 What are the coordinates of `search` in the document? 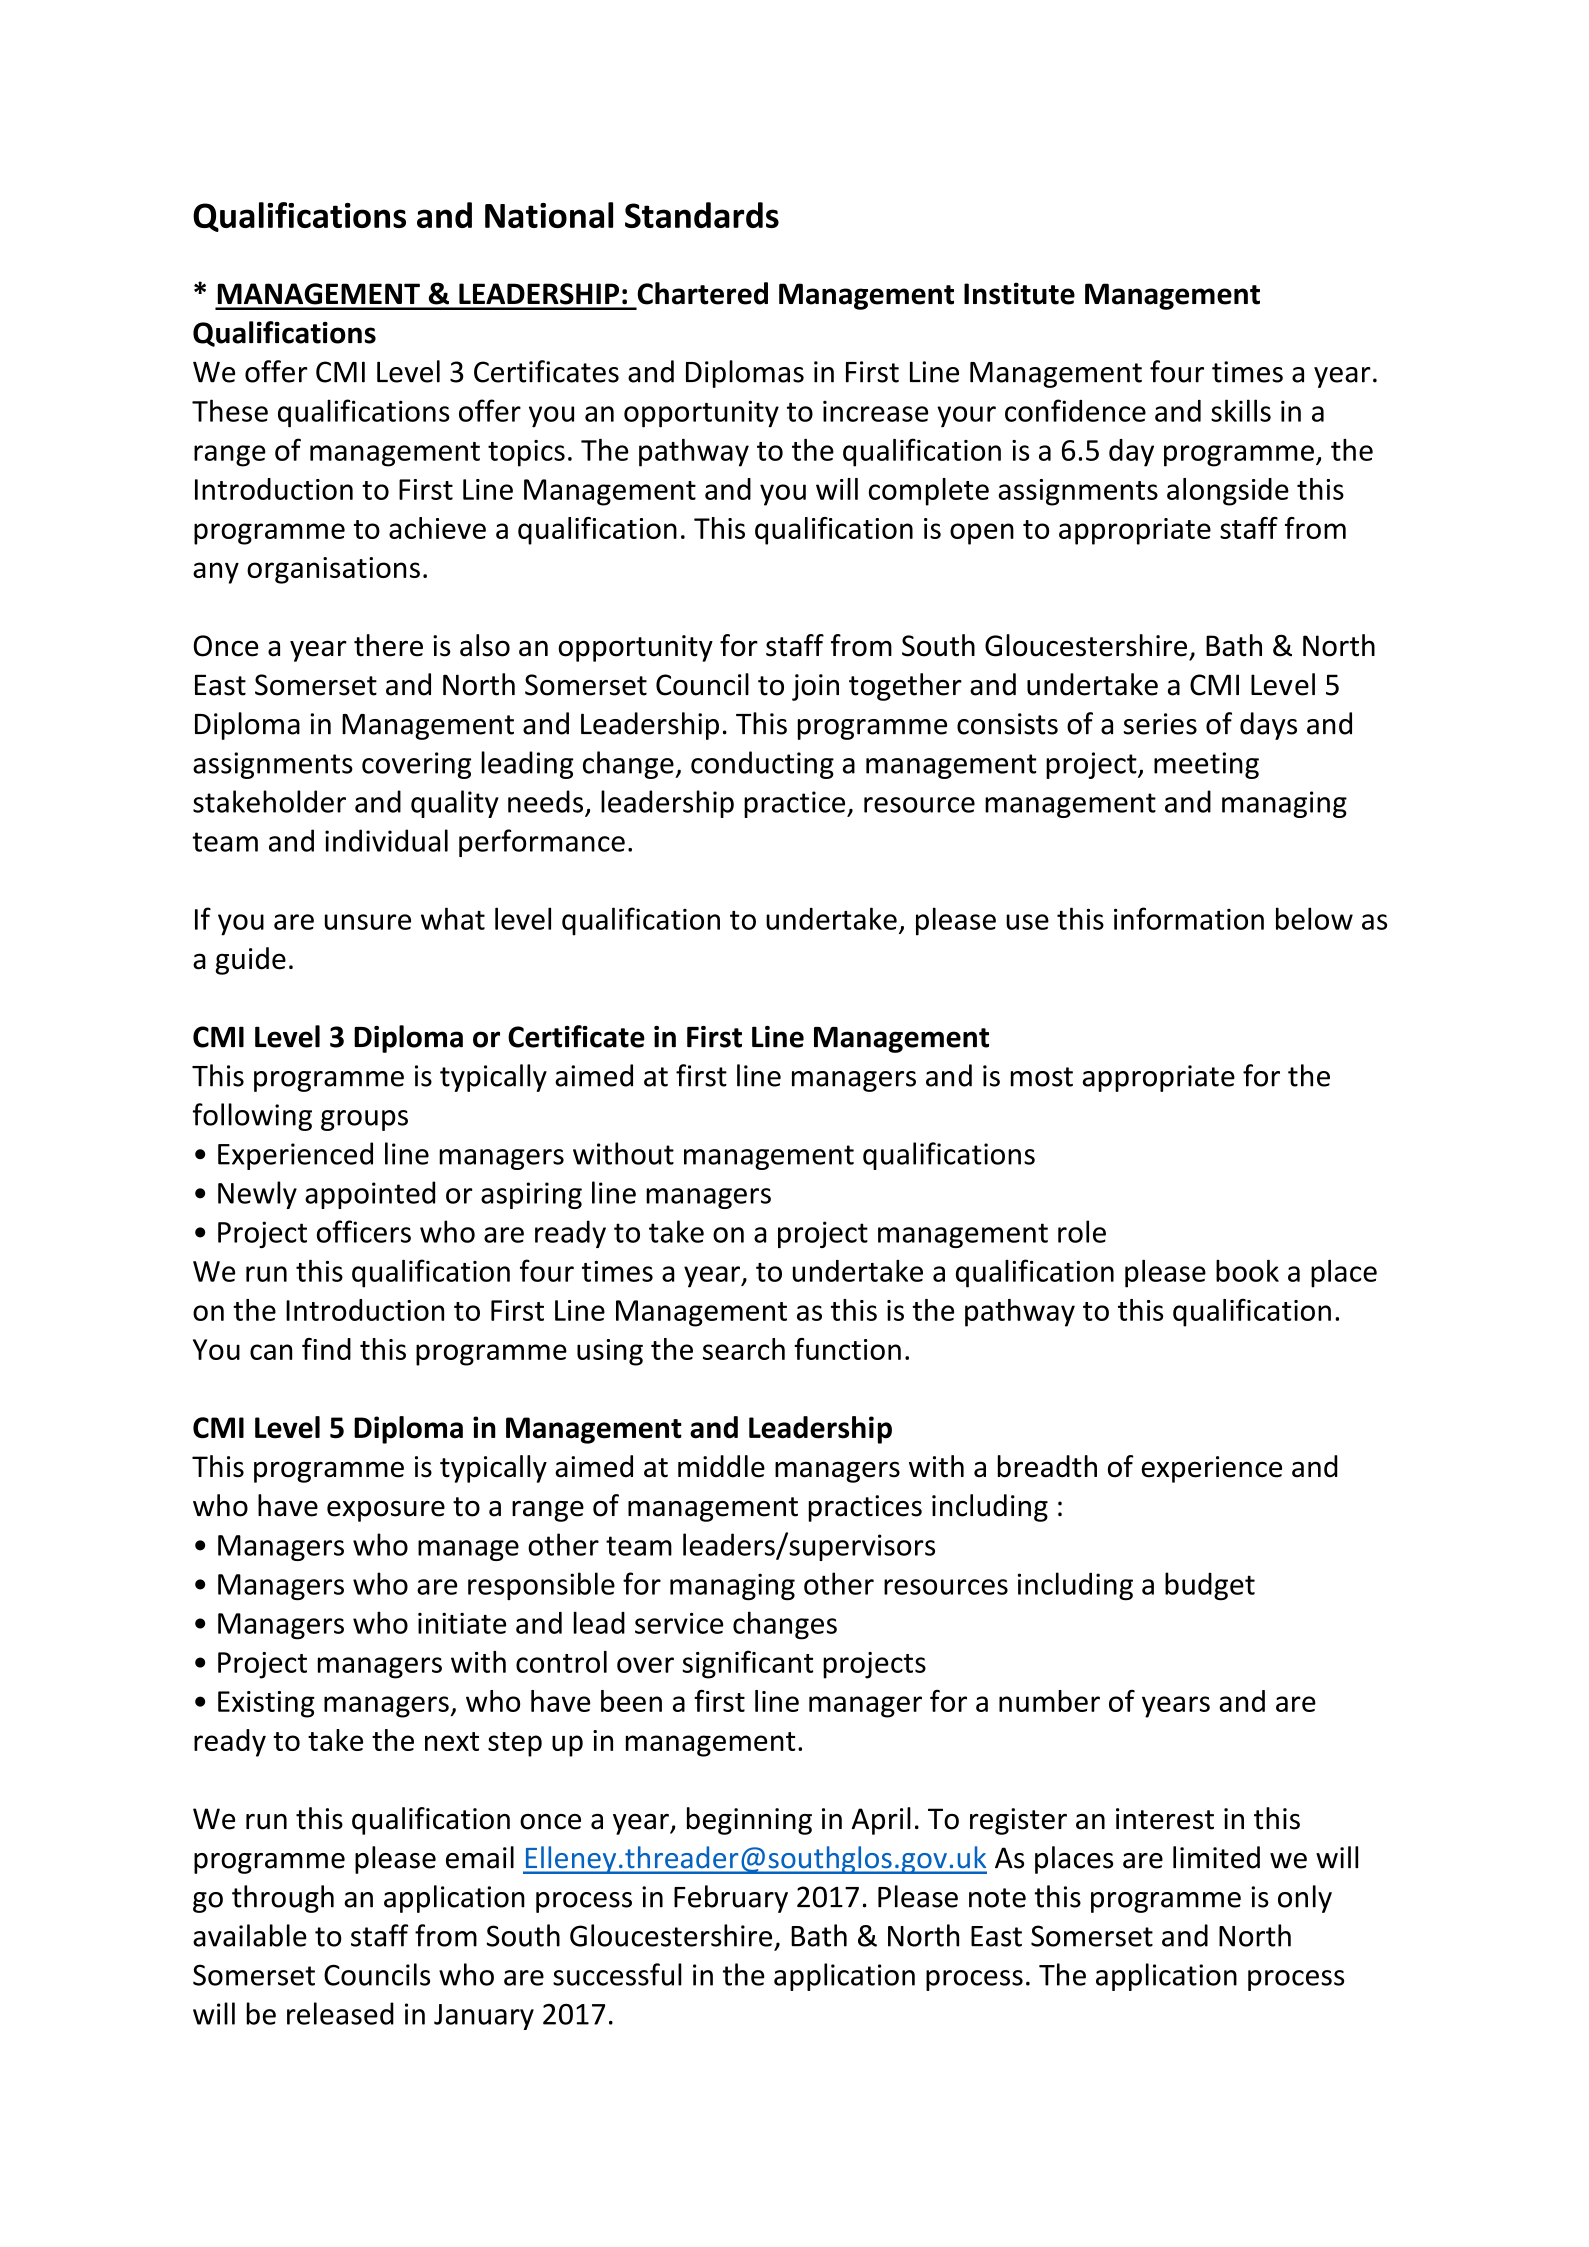 It's located at (744, 1349).
